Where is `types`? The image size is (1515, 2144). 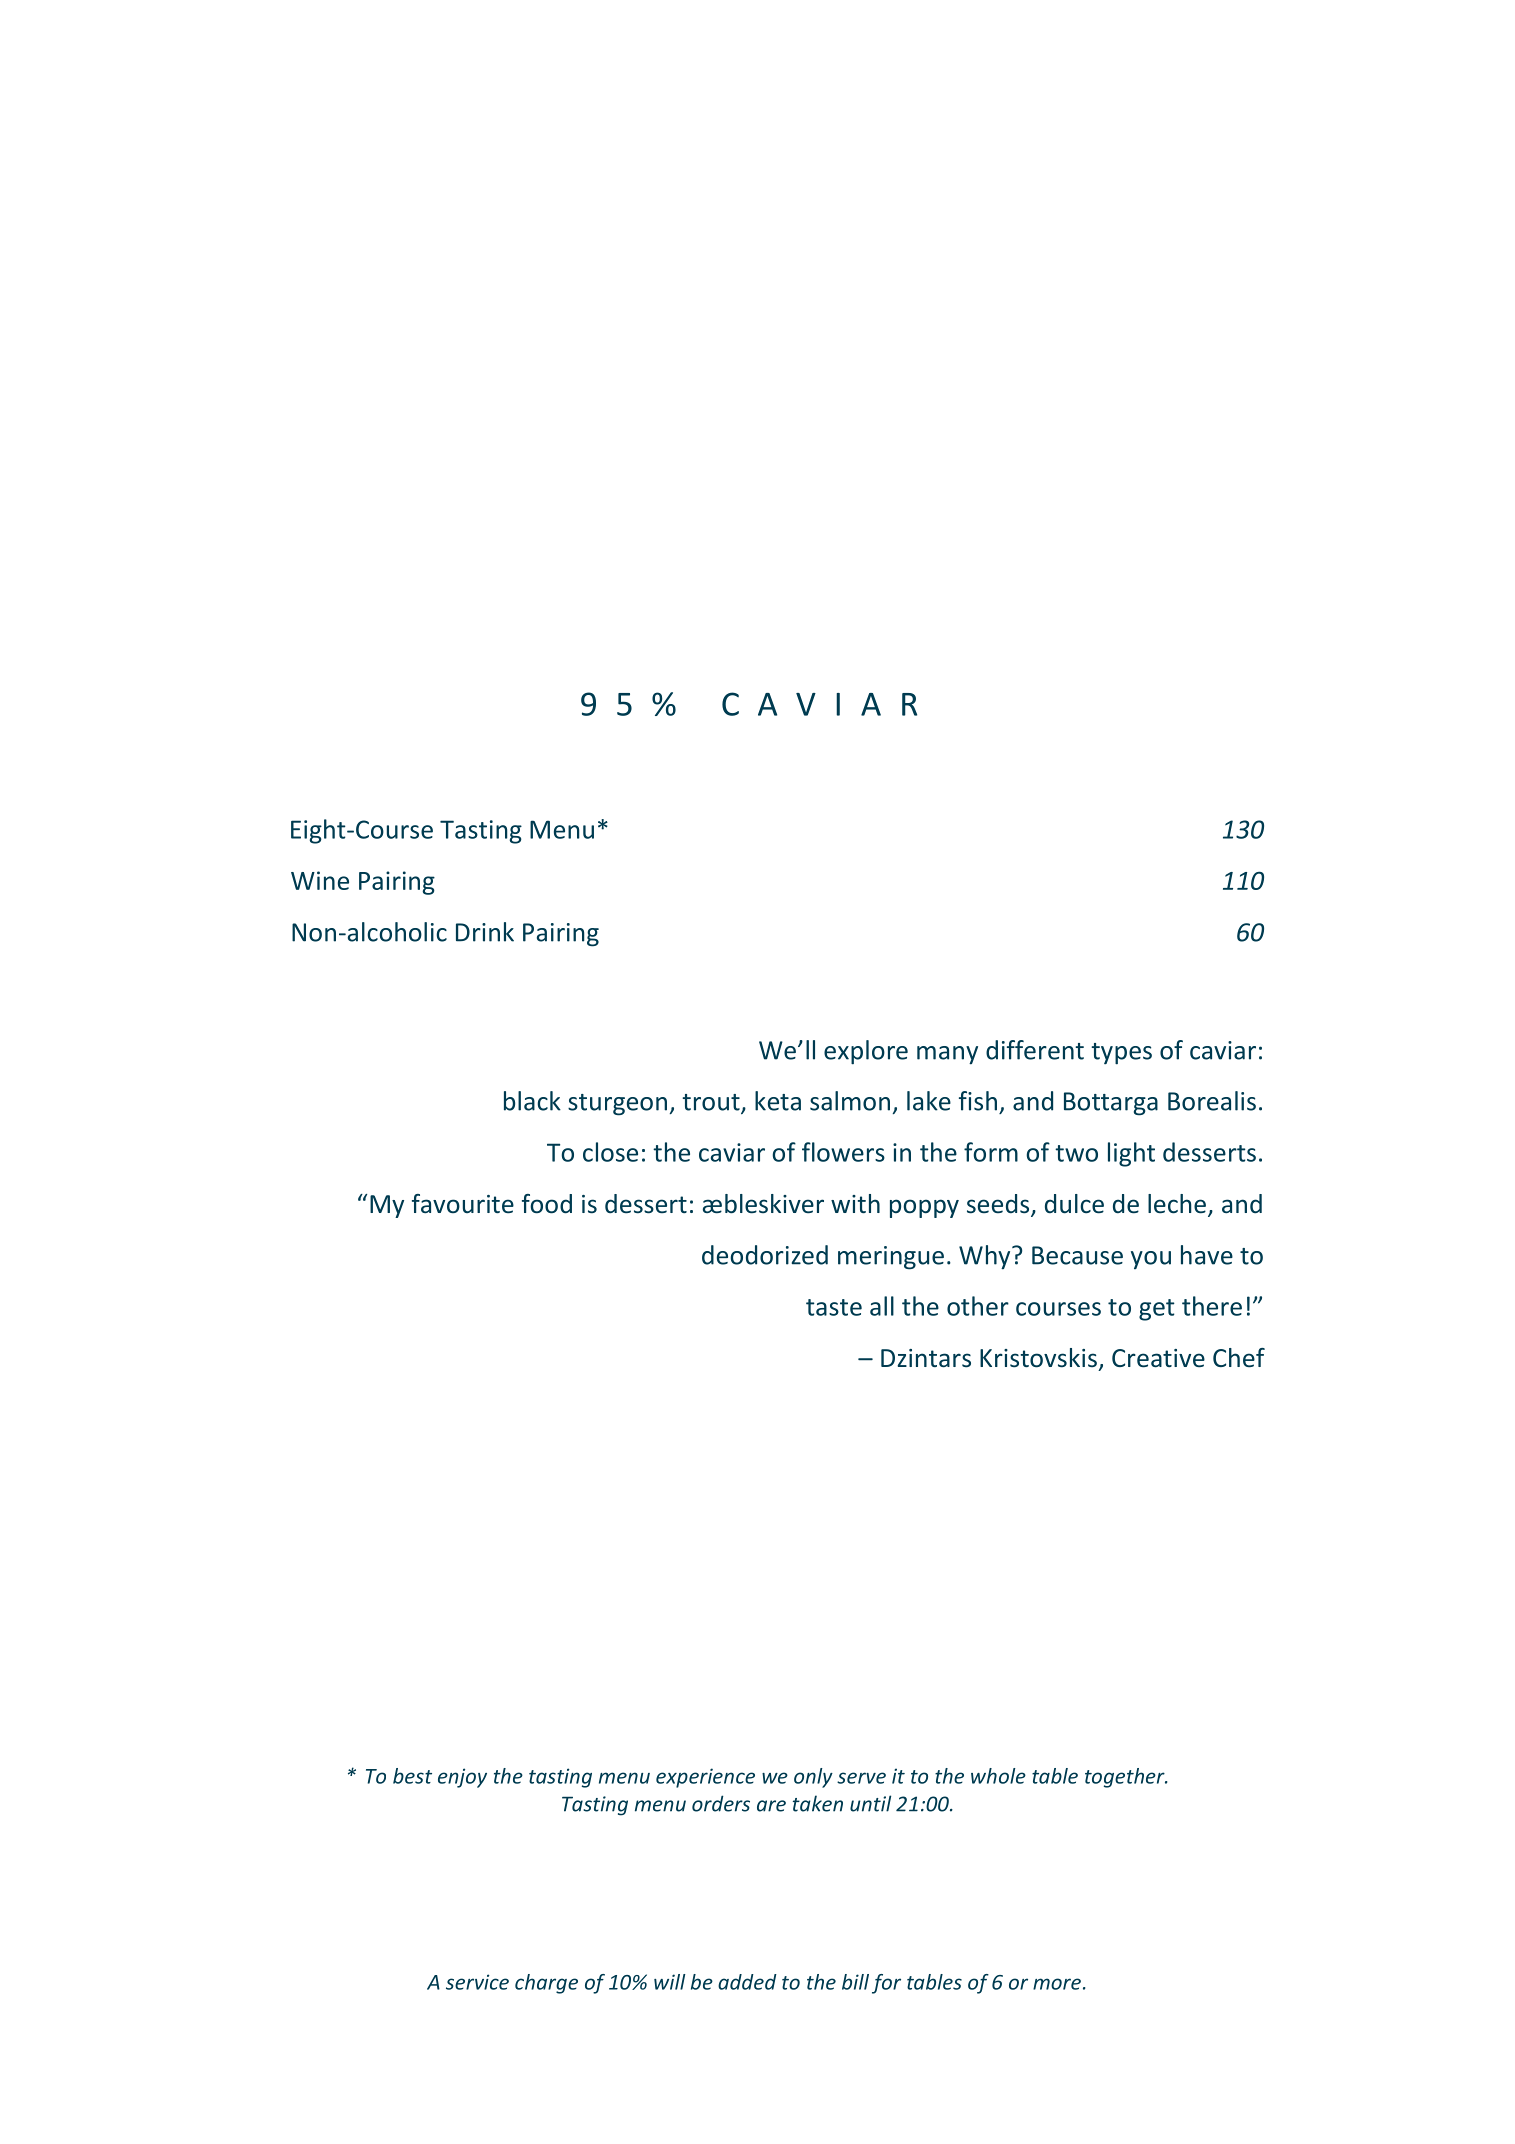 types is located at coordinates (1121, 1053).
